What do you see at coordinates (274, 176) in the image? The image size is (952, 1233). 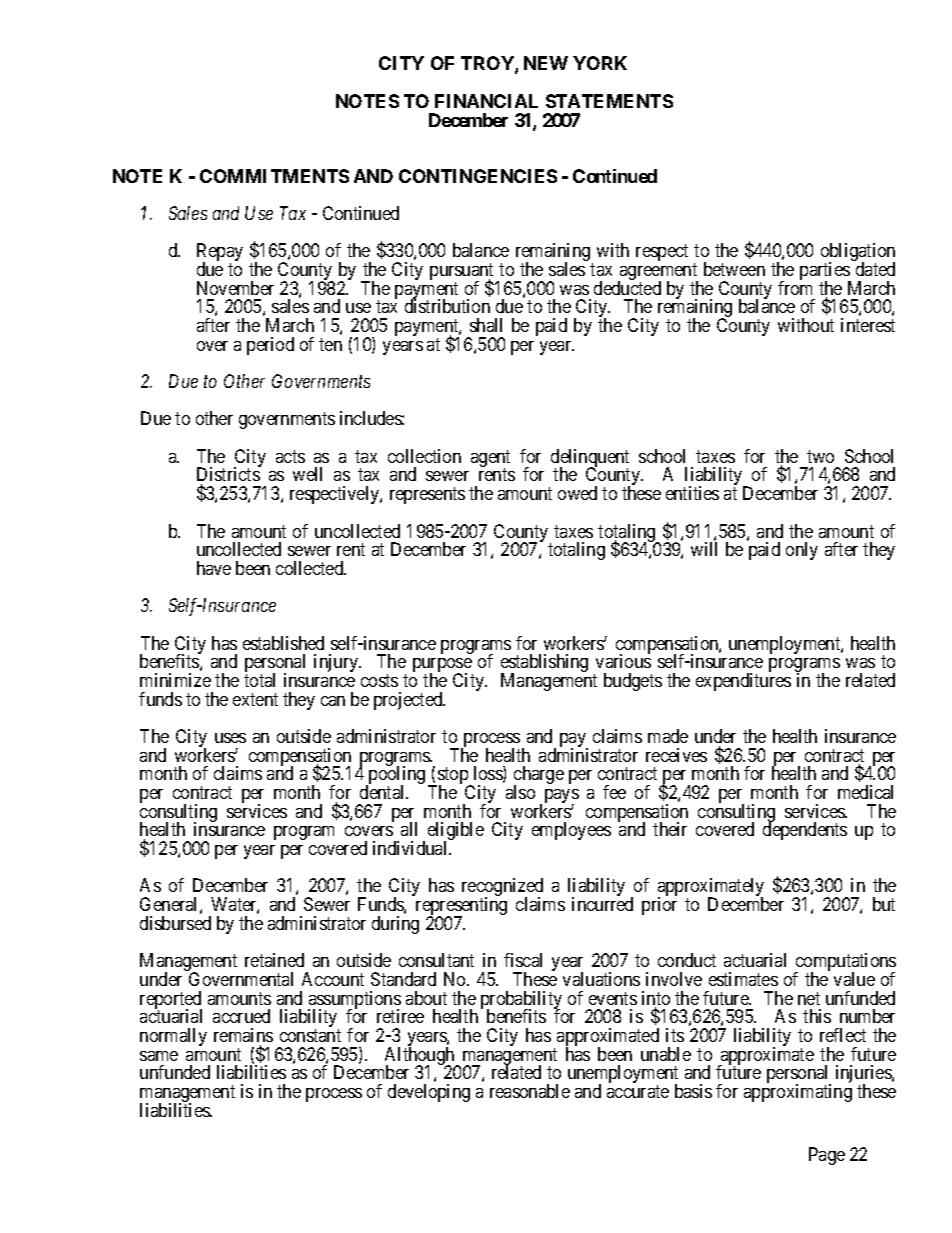 I see `COMMITMENTS` at bounding box center [274, 176].
